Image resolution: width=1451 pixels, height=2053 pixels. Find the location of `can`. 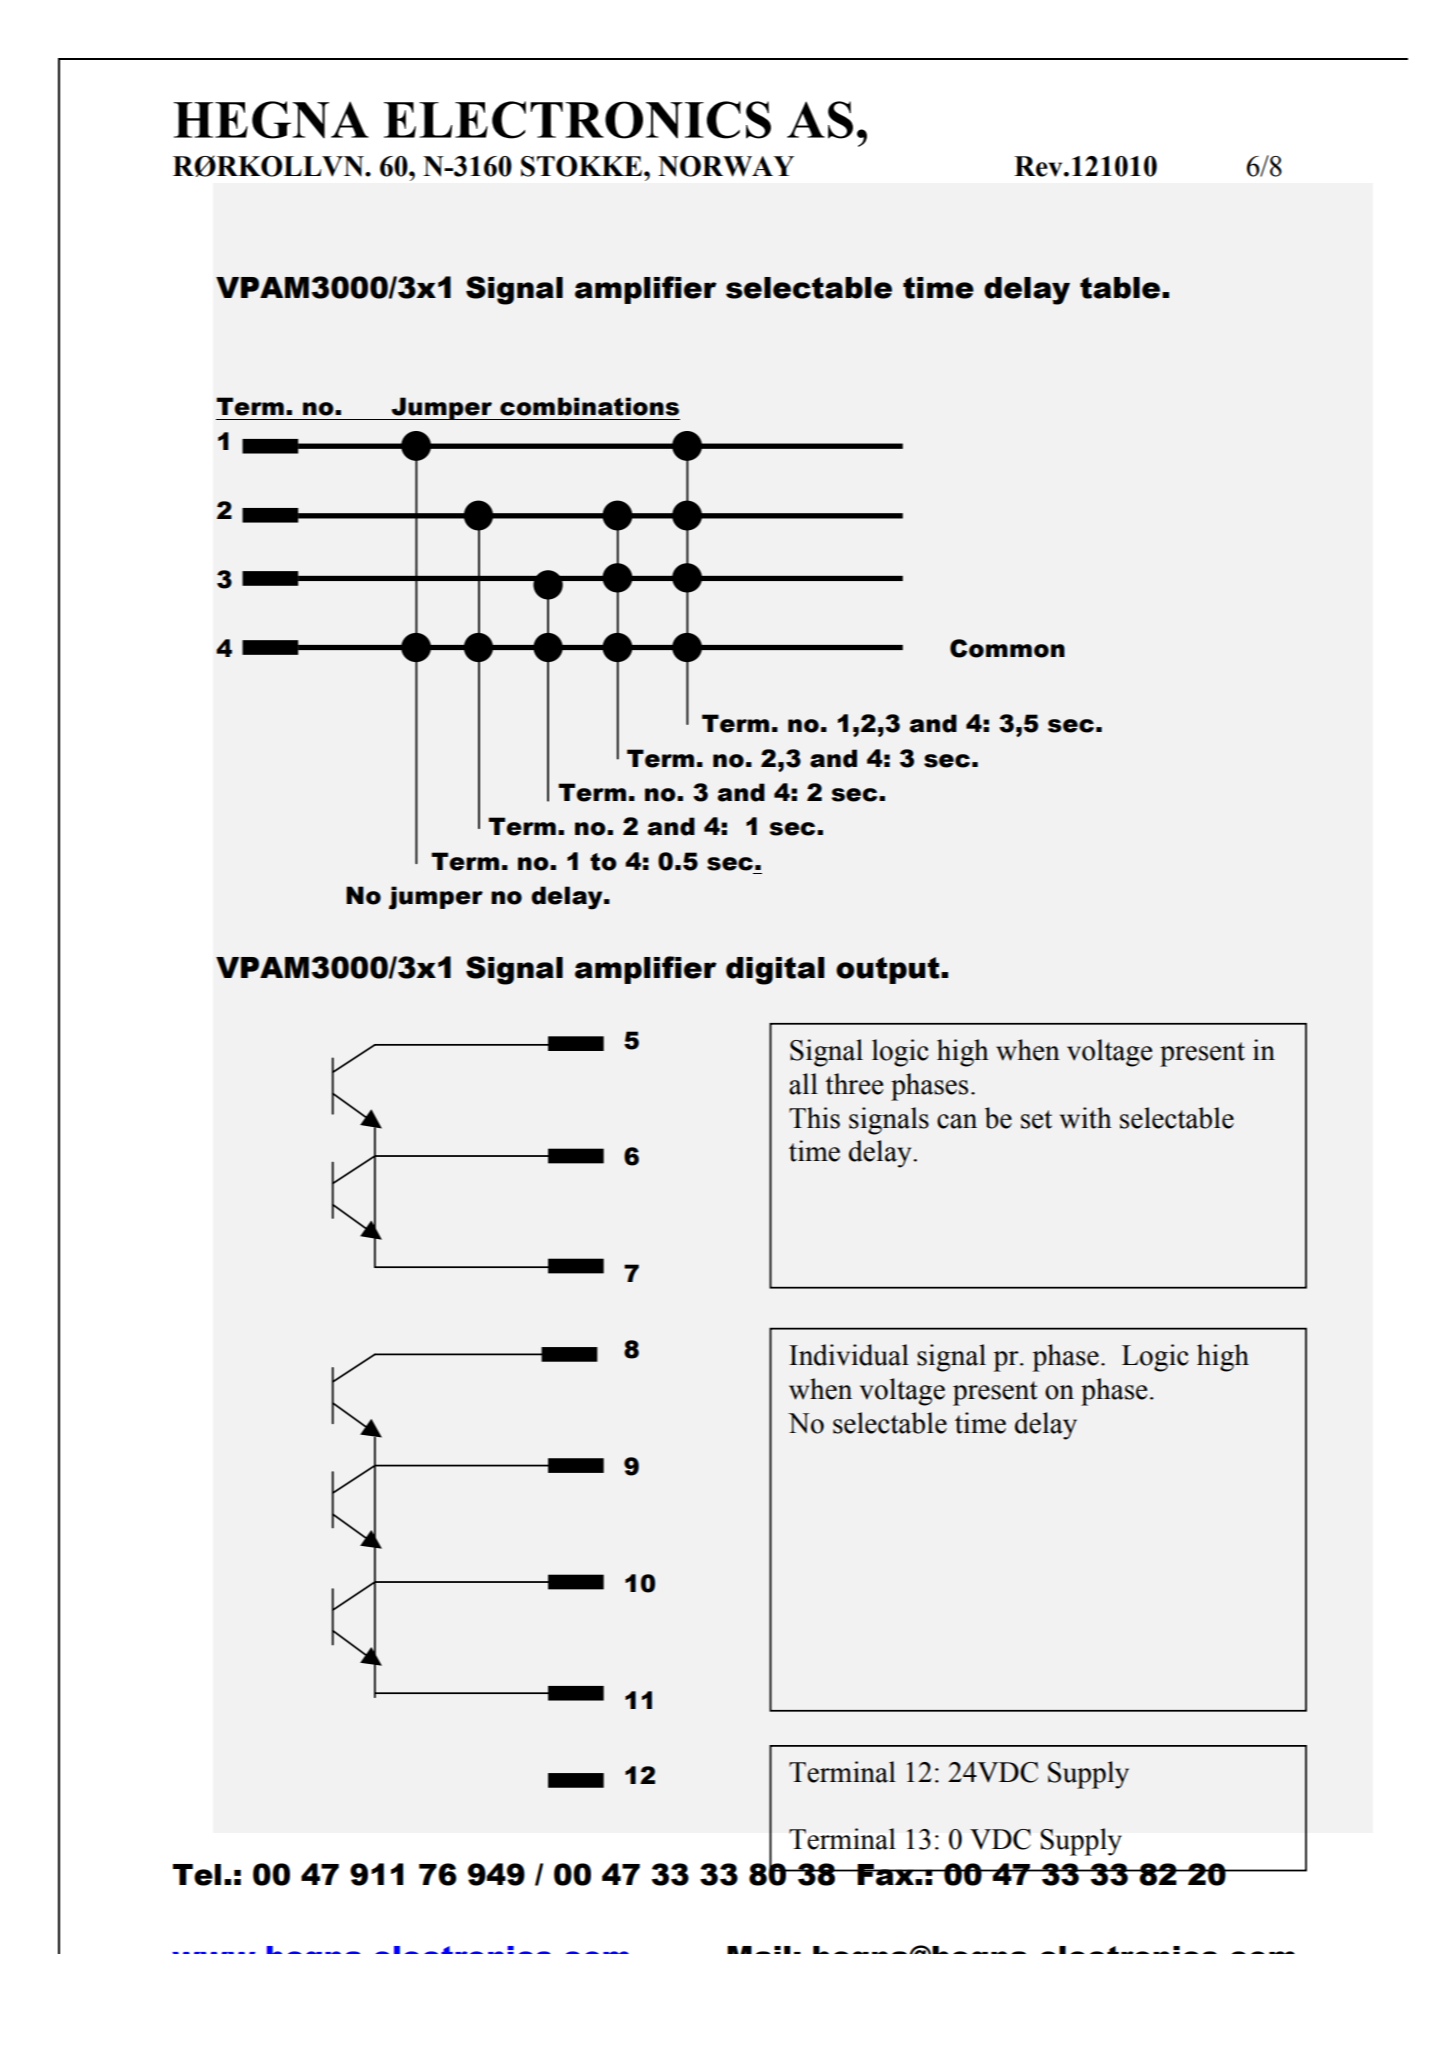

can is located at coordinates (957, 1121).
